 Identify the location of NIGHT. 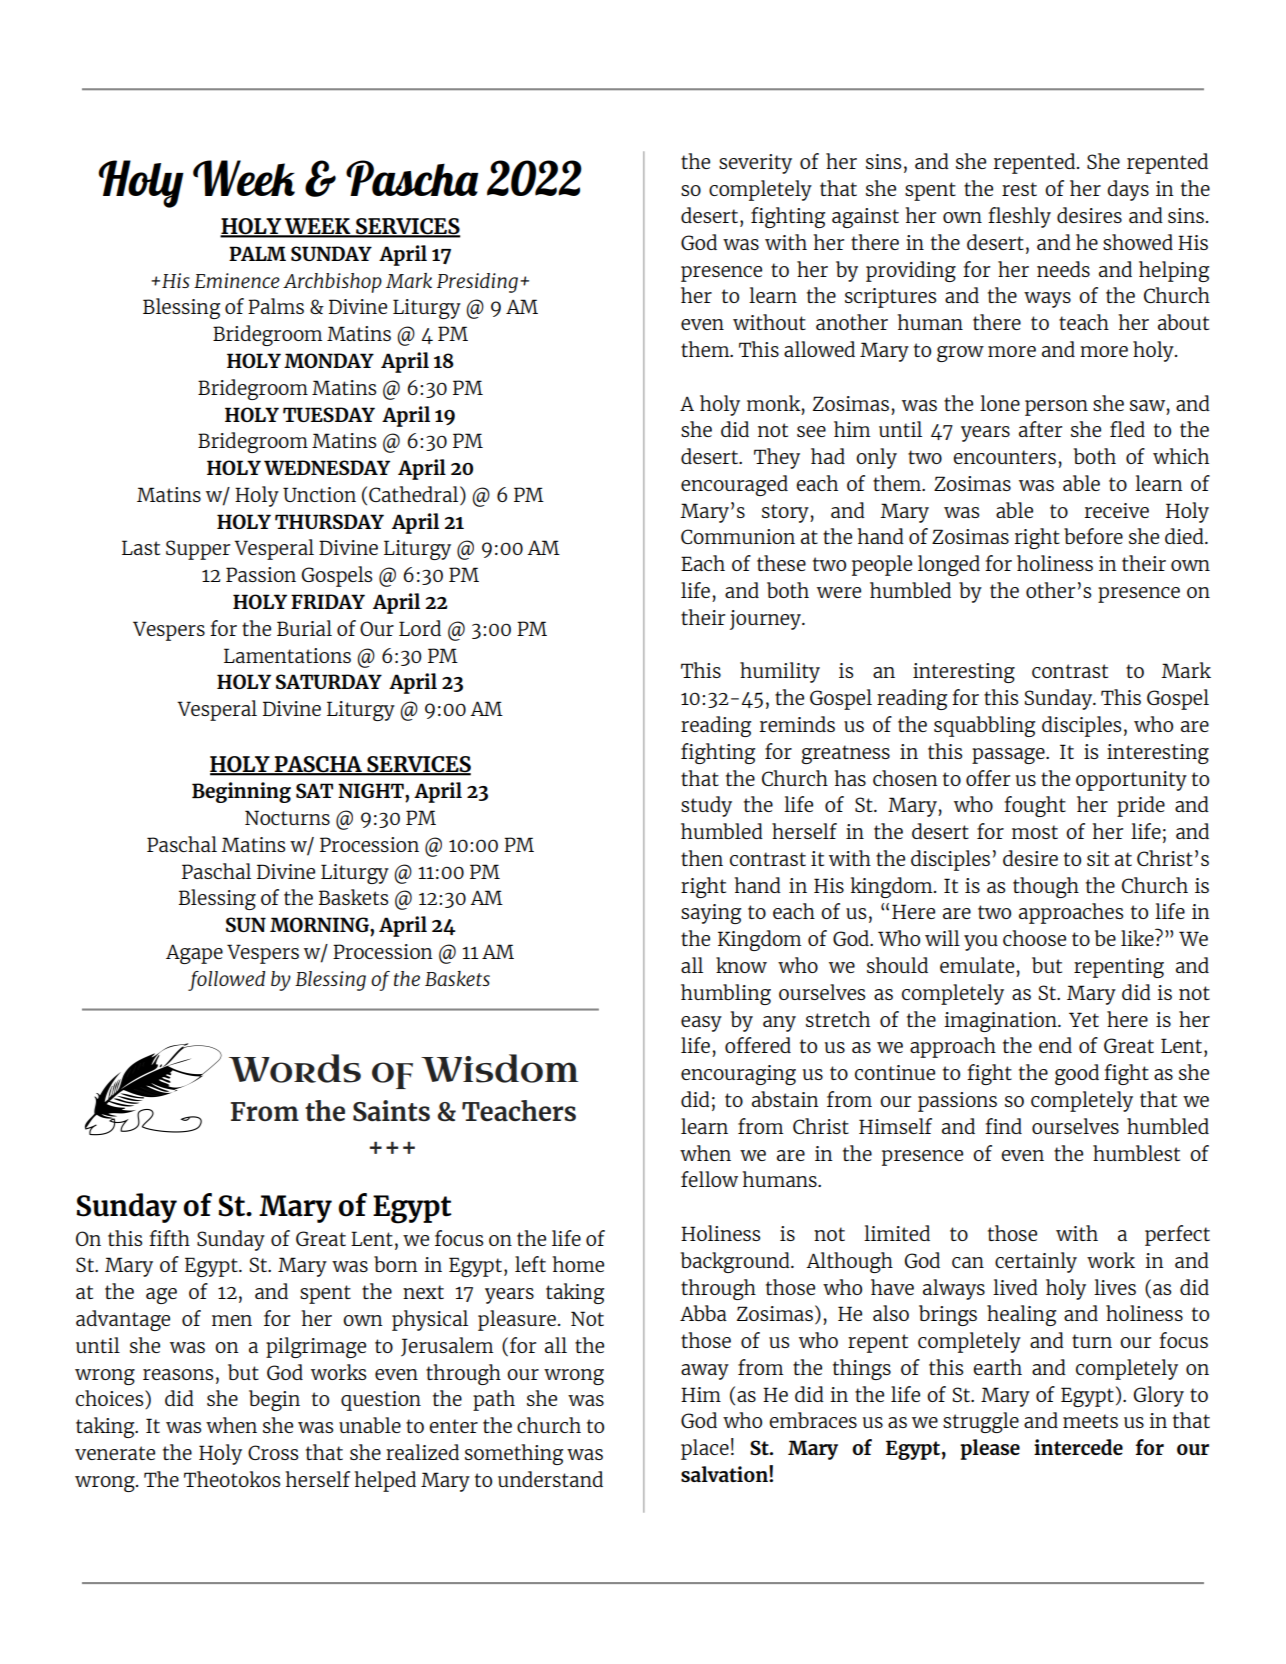
(372, 790).
